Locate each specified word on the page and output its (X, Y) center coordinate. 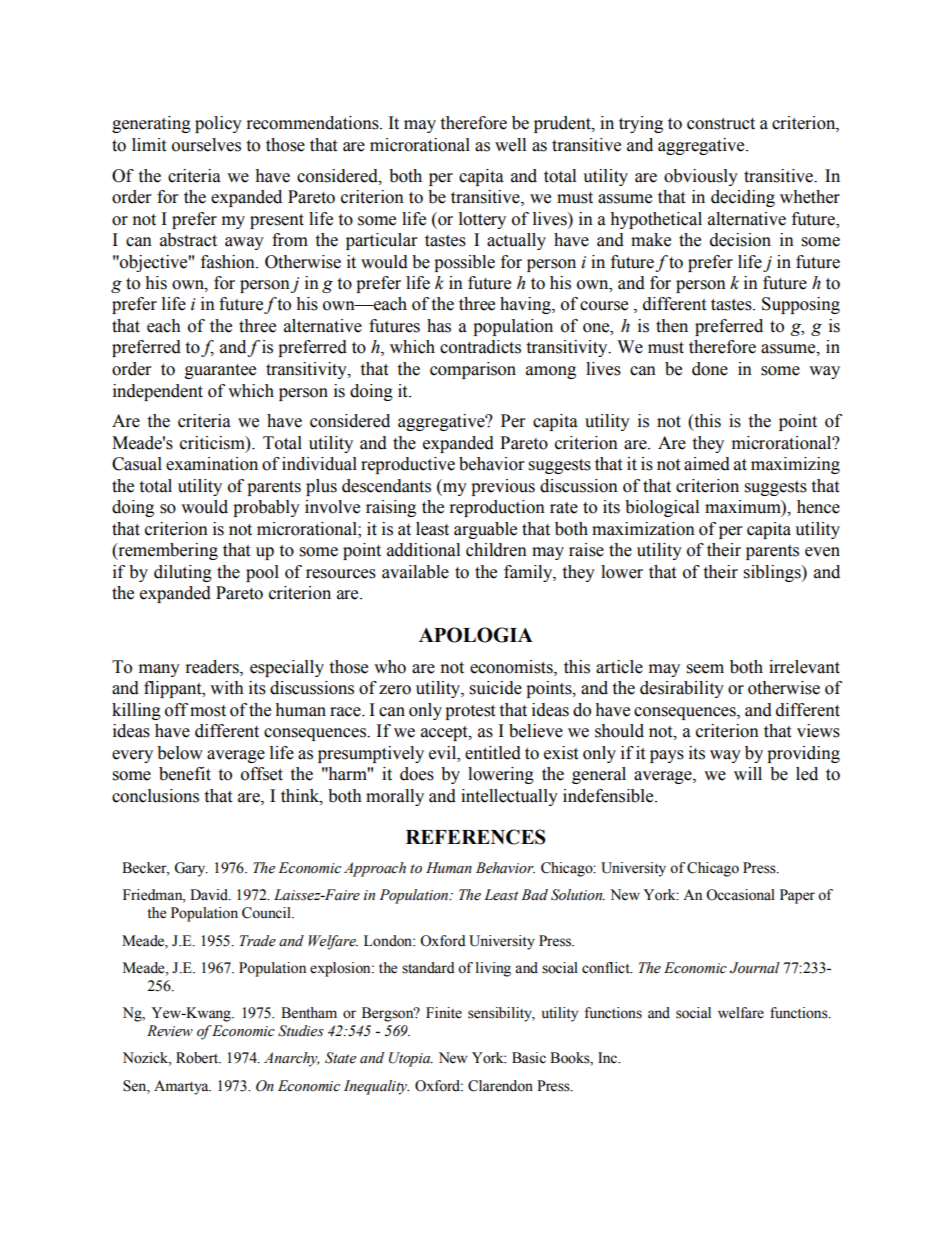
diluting (183, 573)
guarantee (220, 371)
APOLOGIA (476, 635)
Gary (191, 869)
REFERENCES (476, 837)
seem (705, 669)
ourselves (206, 145)
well (510, 145)
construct (721, 124)
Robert (198, 1058)
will (748, 773)
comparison (473, 370)
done (710, 369)
